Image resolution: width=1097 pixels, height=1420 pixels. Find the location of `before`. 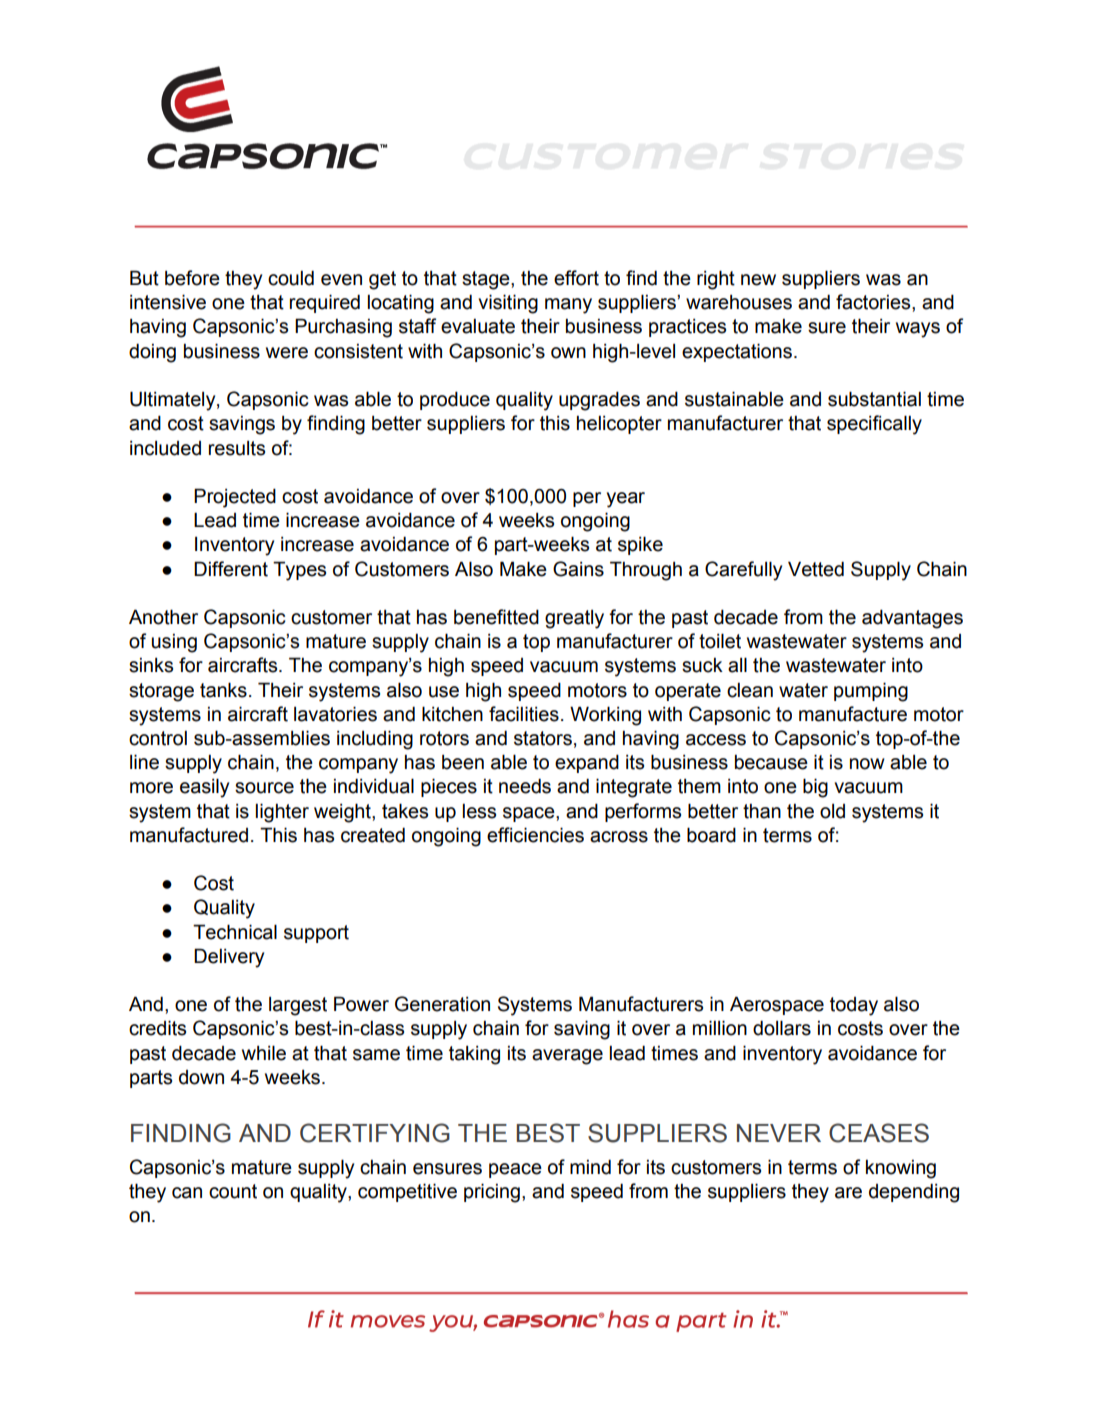

before is located at coordinates (192, 278).
